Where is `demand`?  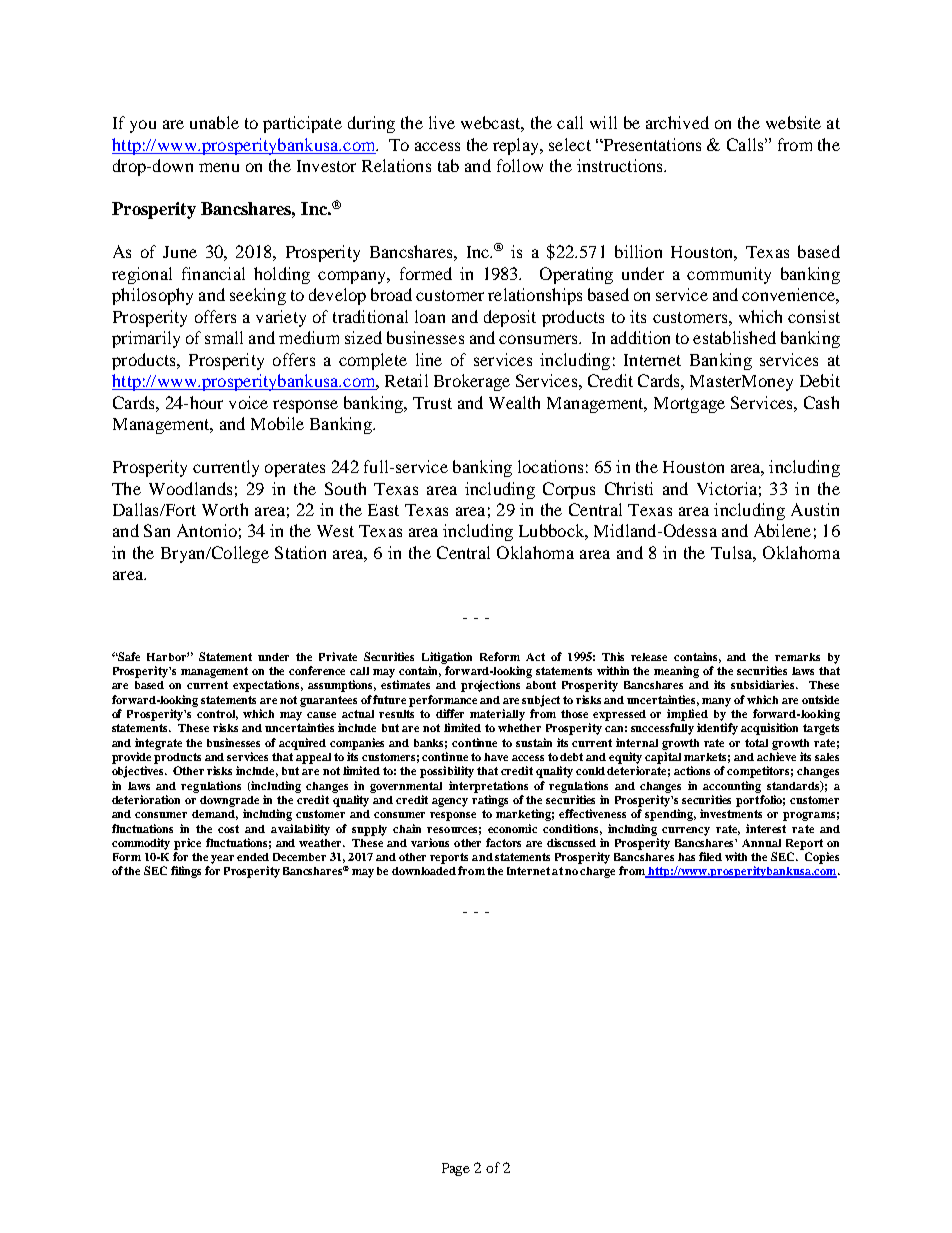
demand is located at coordinates (215, 815).
